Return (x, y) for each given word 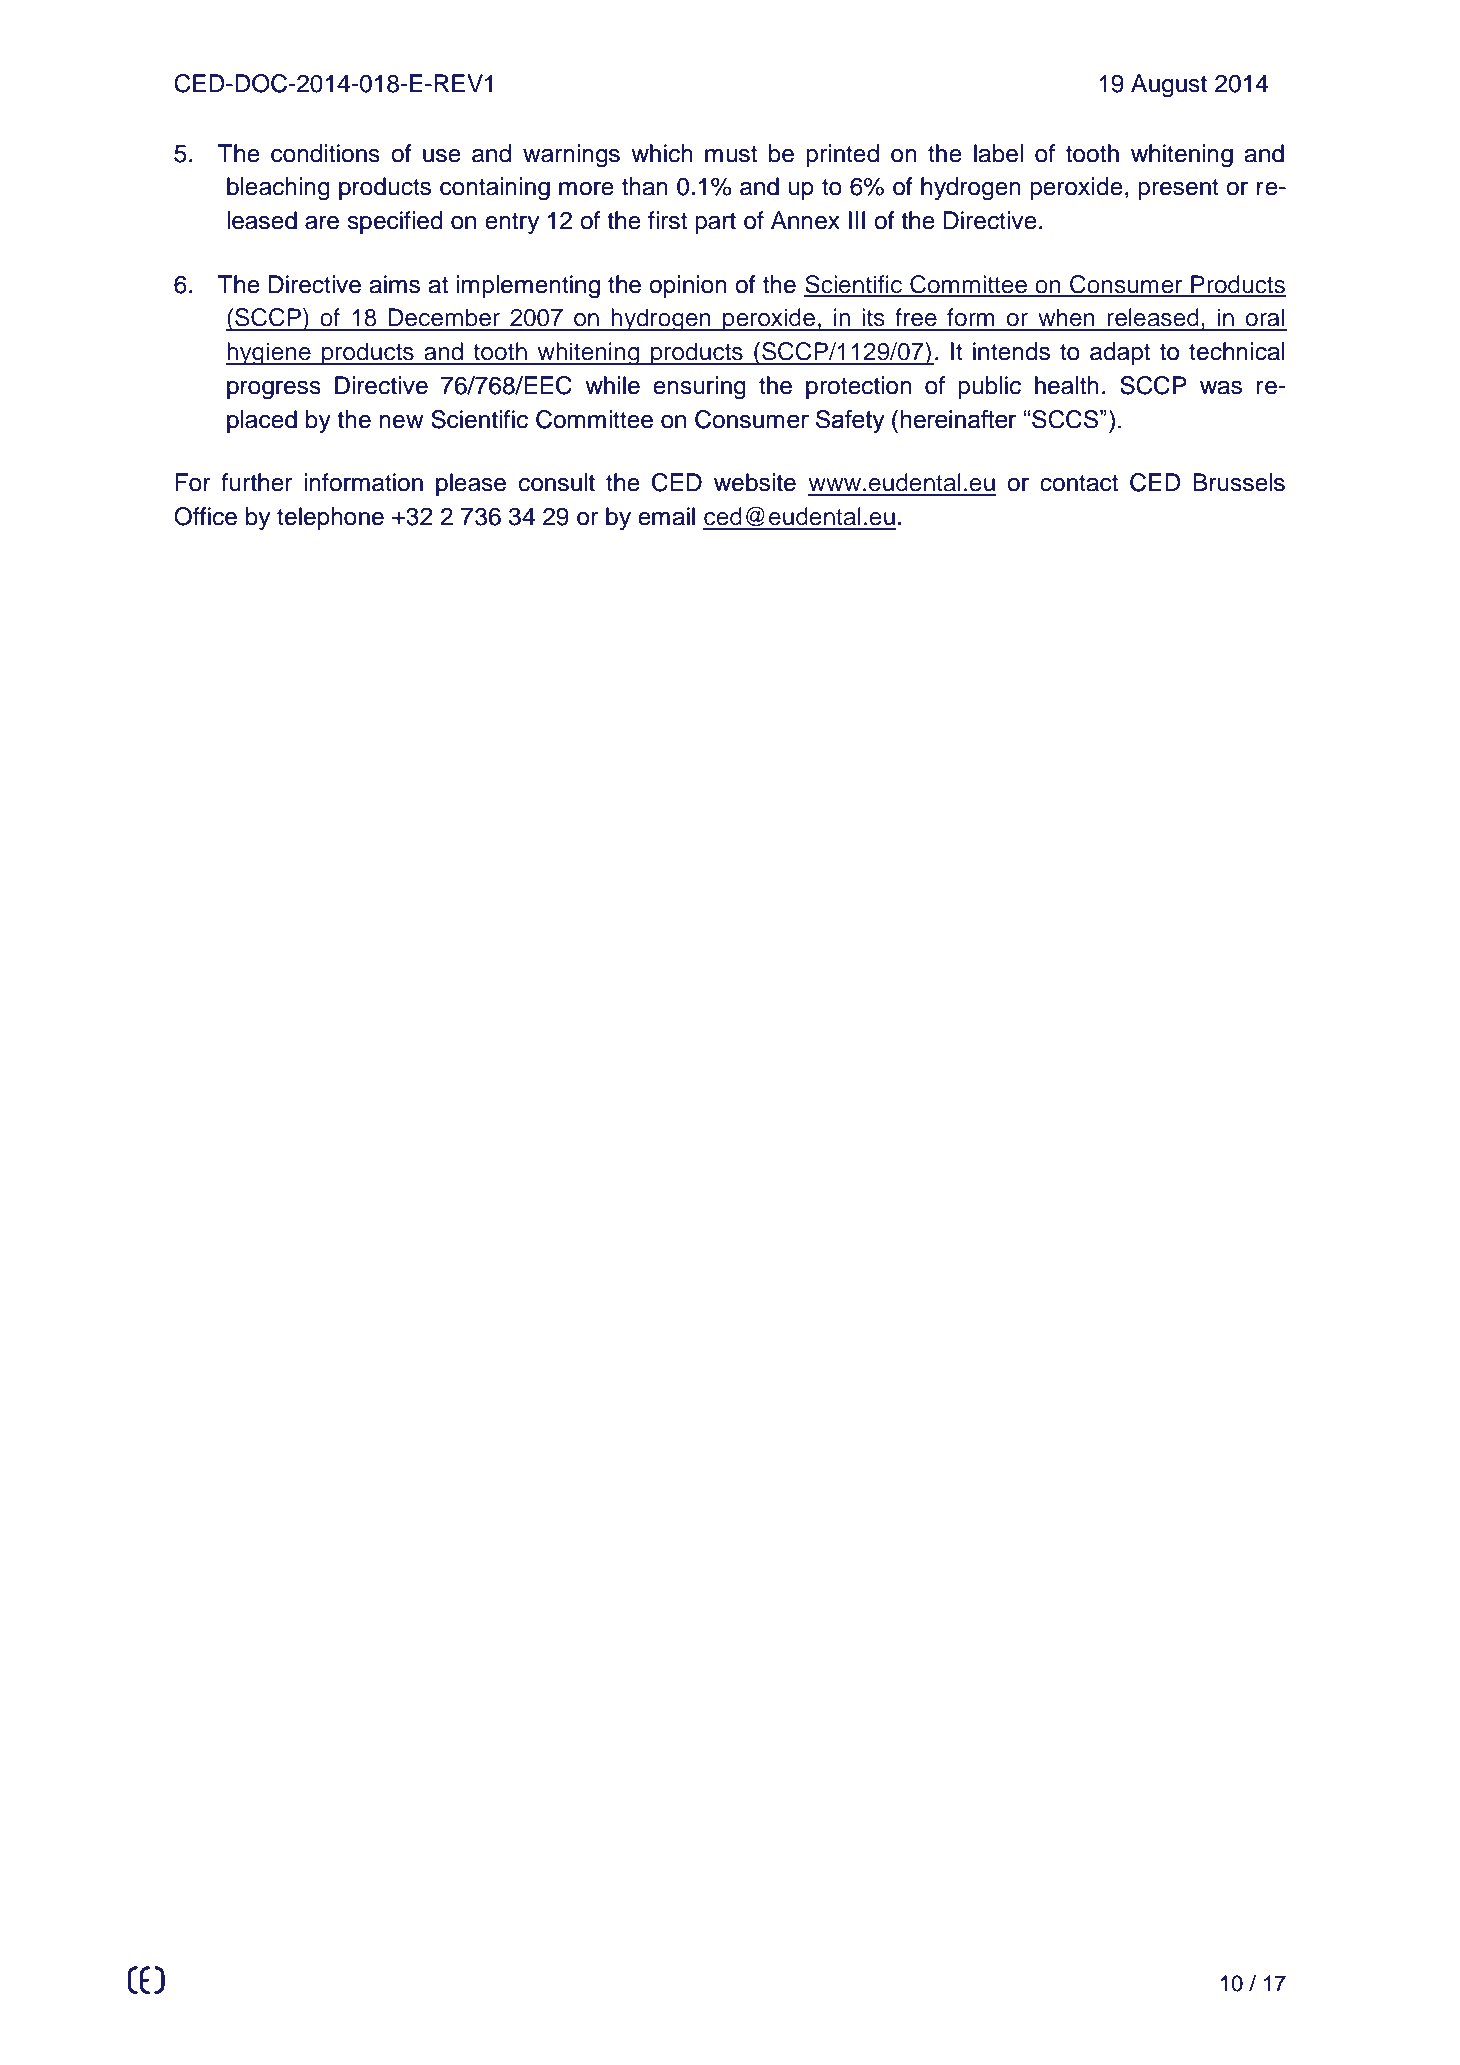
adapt (1120, 353)
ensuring (699, 388)
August (1169, 86)
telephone (330, 518)
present (1178, 189)
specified (395, 222)
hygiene (269, 354)
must (731, 154)
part (715, 223)
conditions (325, 153)
